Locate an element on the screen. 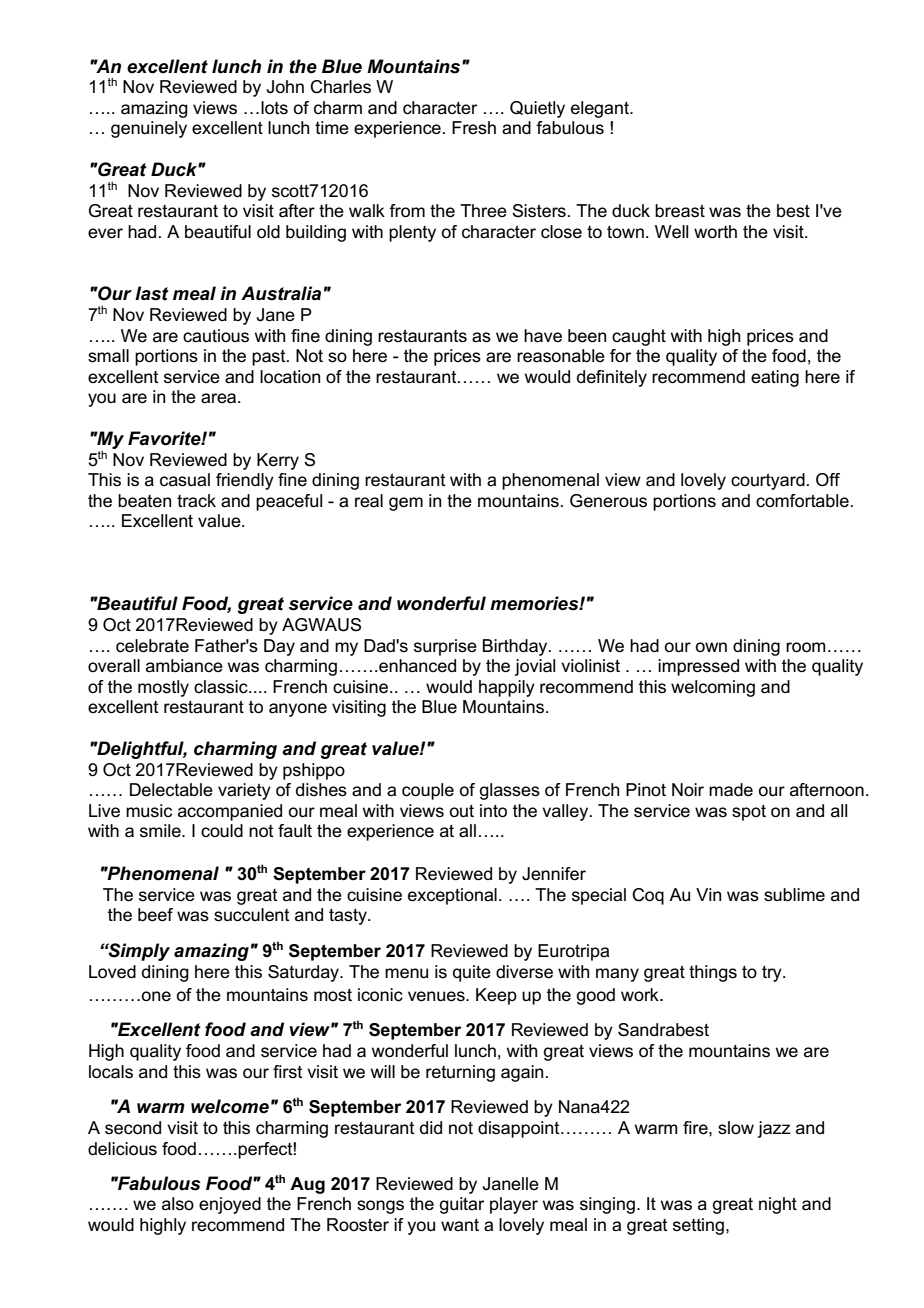  breast is located at coordinates (680, 211).
